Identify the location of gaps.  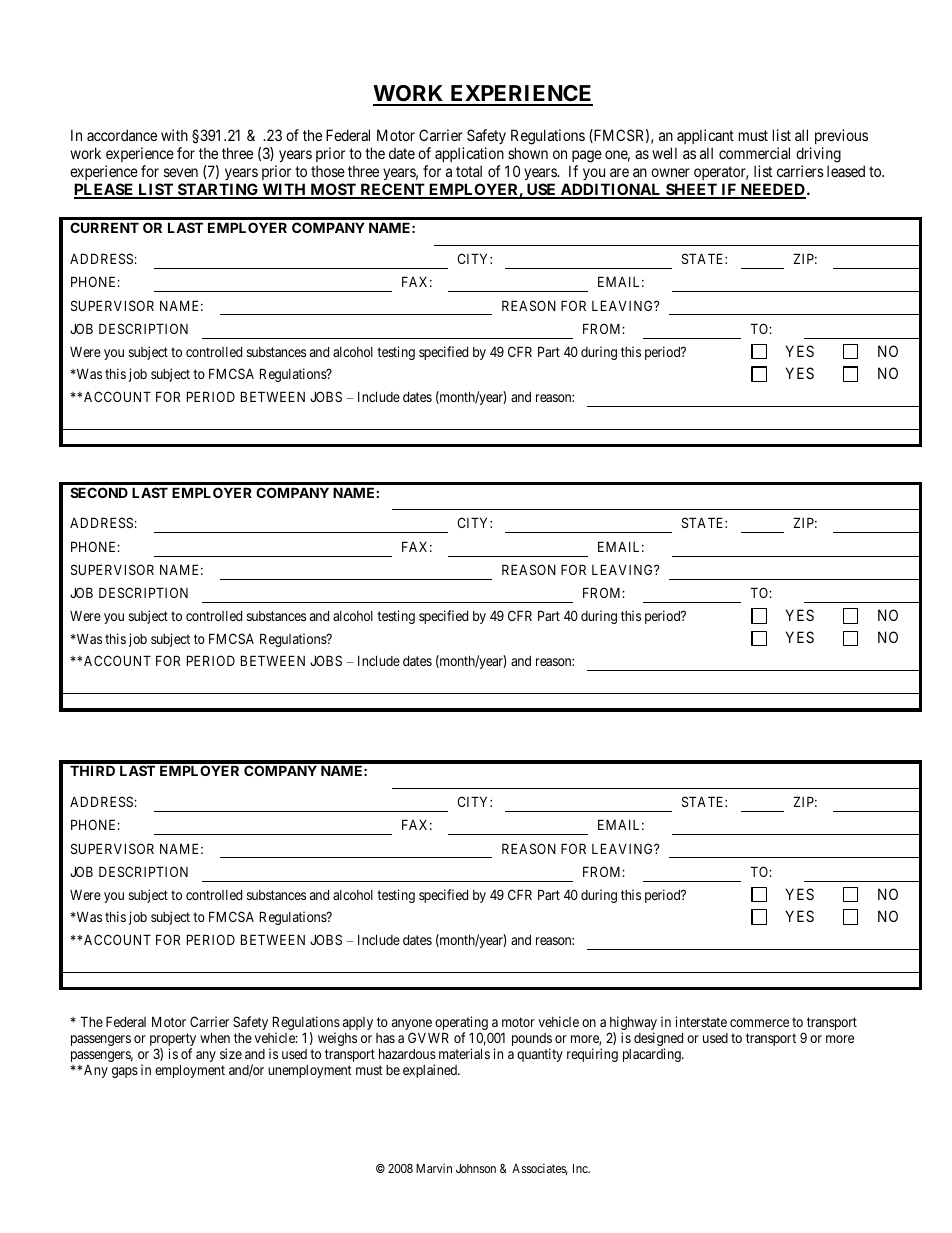
(125, 1072).
